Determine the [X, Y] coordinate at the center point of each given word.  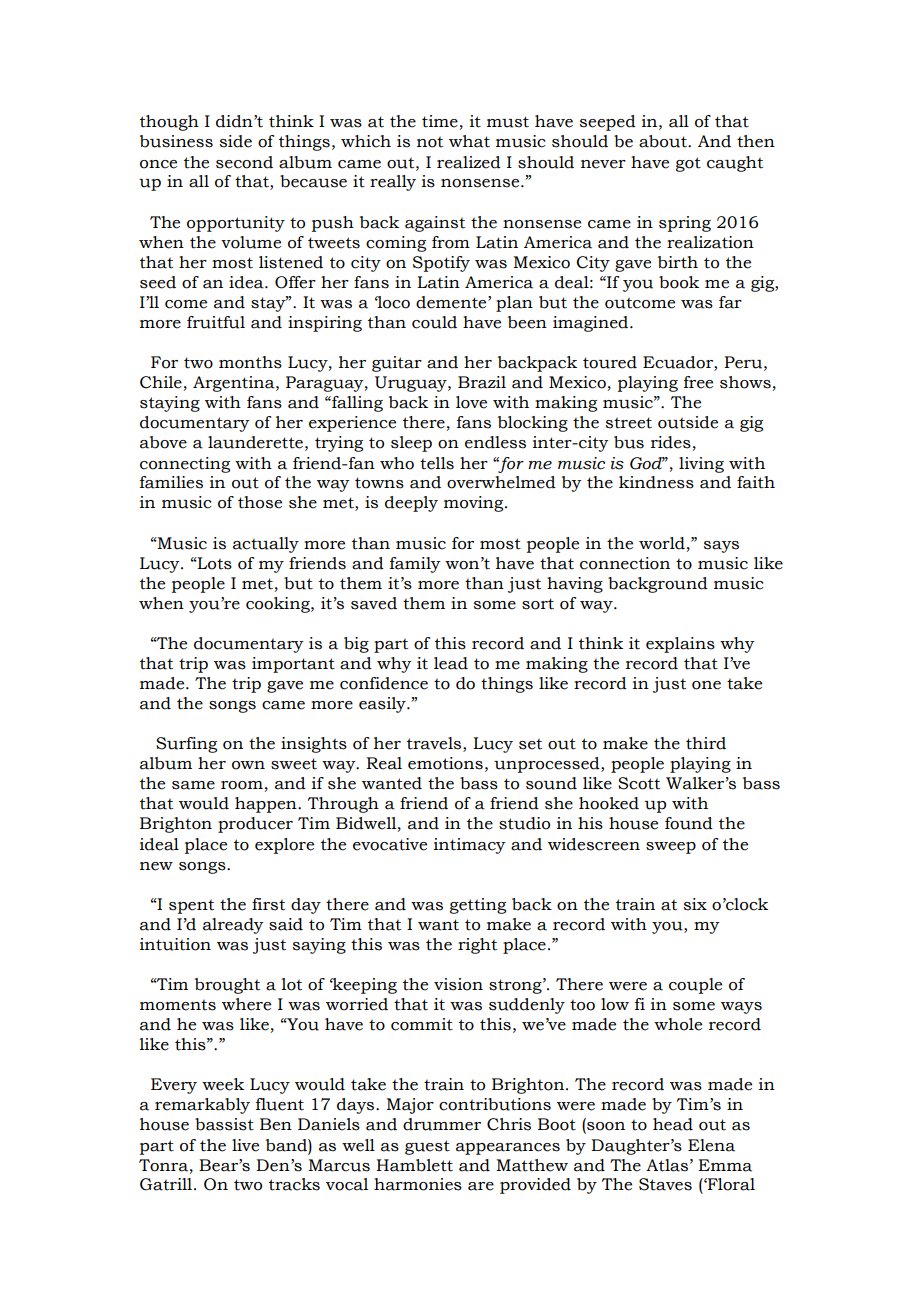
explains [680, 645]
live [245, 1145]
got [688, 164]
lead [451, 663]
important [293, 665]
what [469, 141]
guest [427, 1147]
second [244, 162]
